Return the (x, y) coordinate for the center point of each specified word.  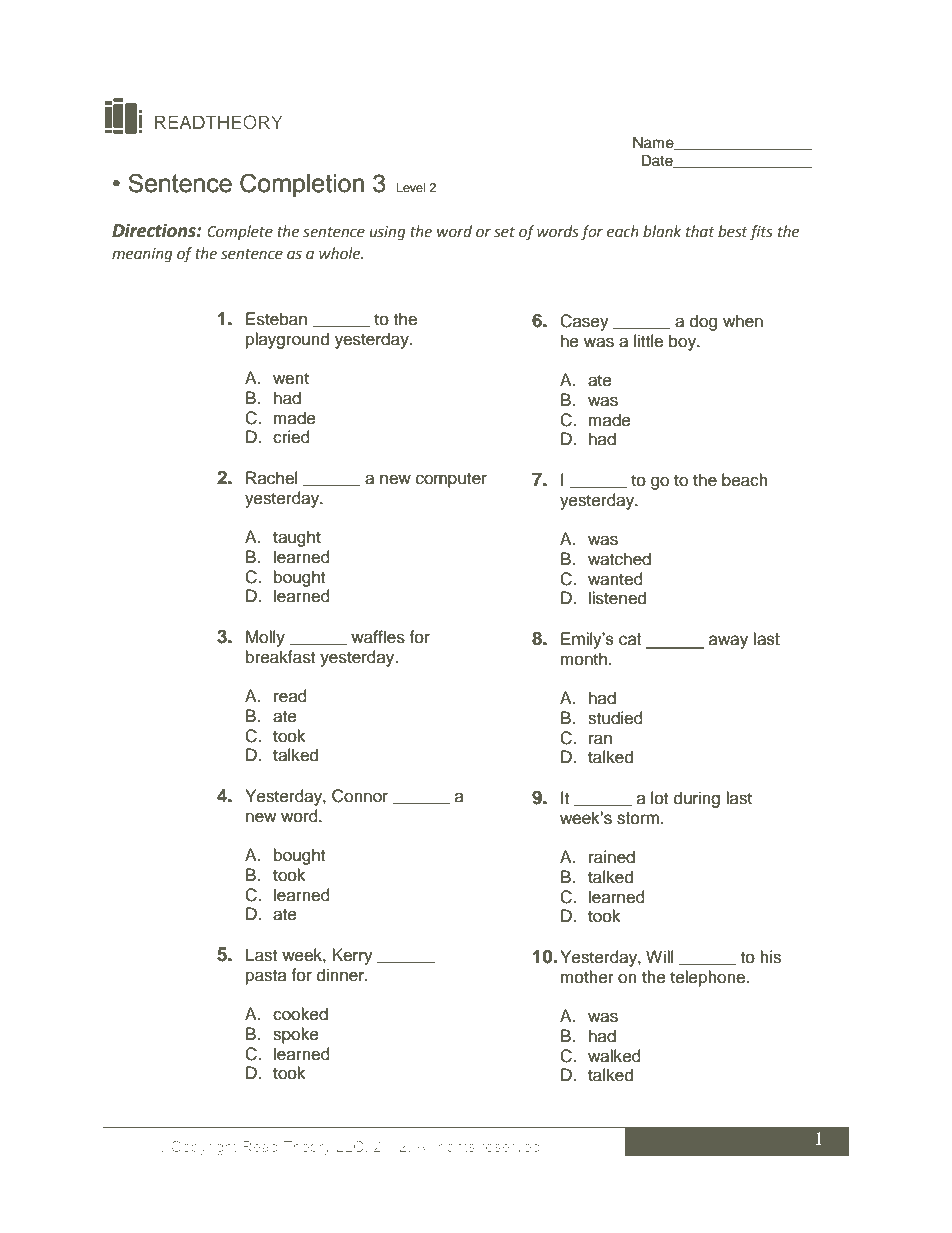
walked (614, 1056)
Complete (240, 232)
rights (457, 1148)
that (700, 231)
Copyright (204, 1148)
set (504, 232)
